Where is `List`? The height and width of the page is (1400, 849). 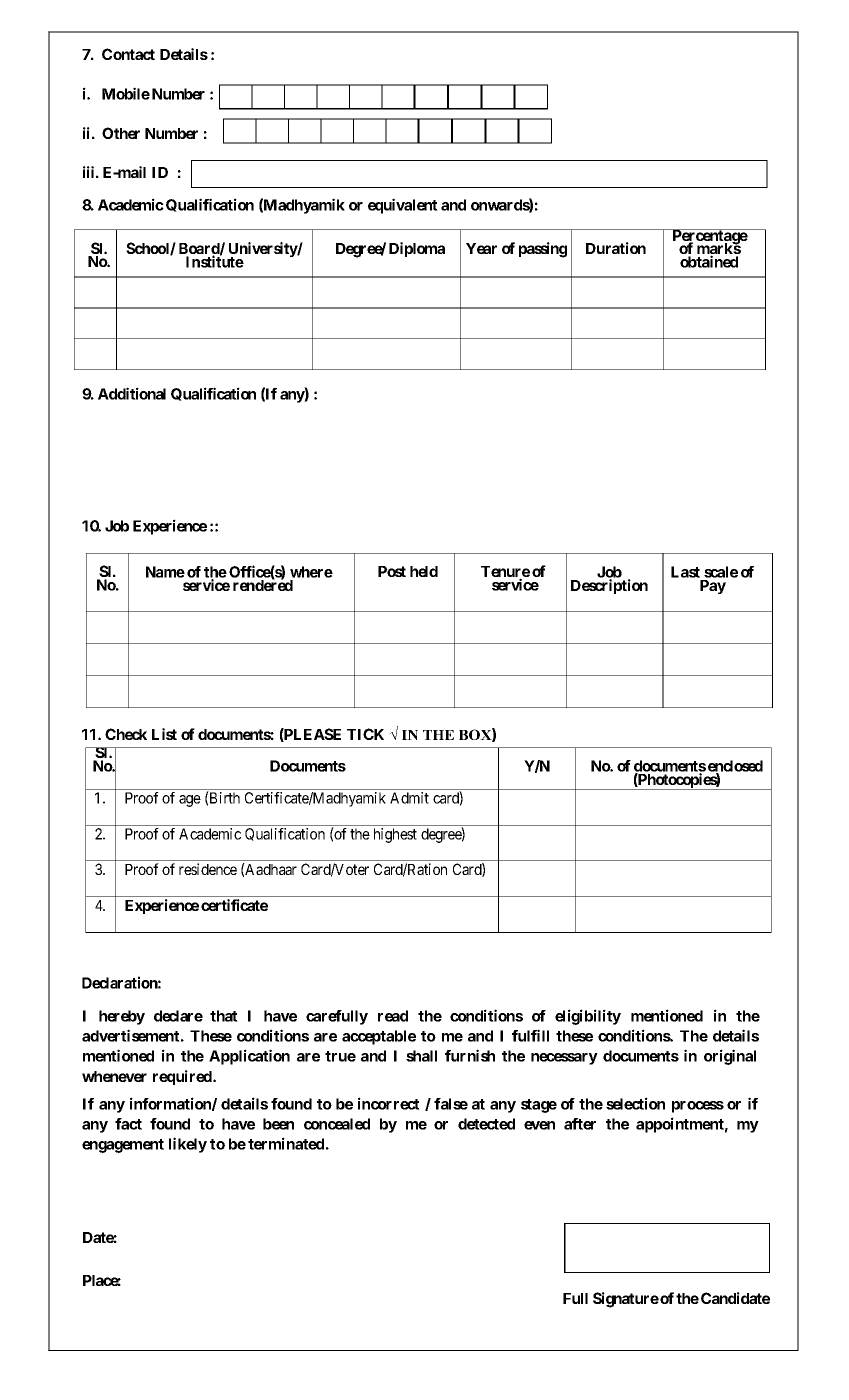 List is located at coordinates (164, 734).
